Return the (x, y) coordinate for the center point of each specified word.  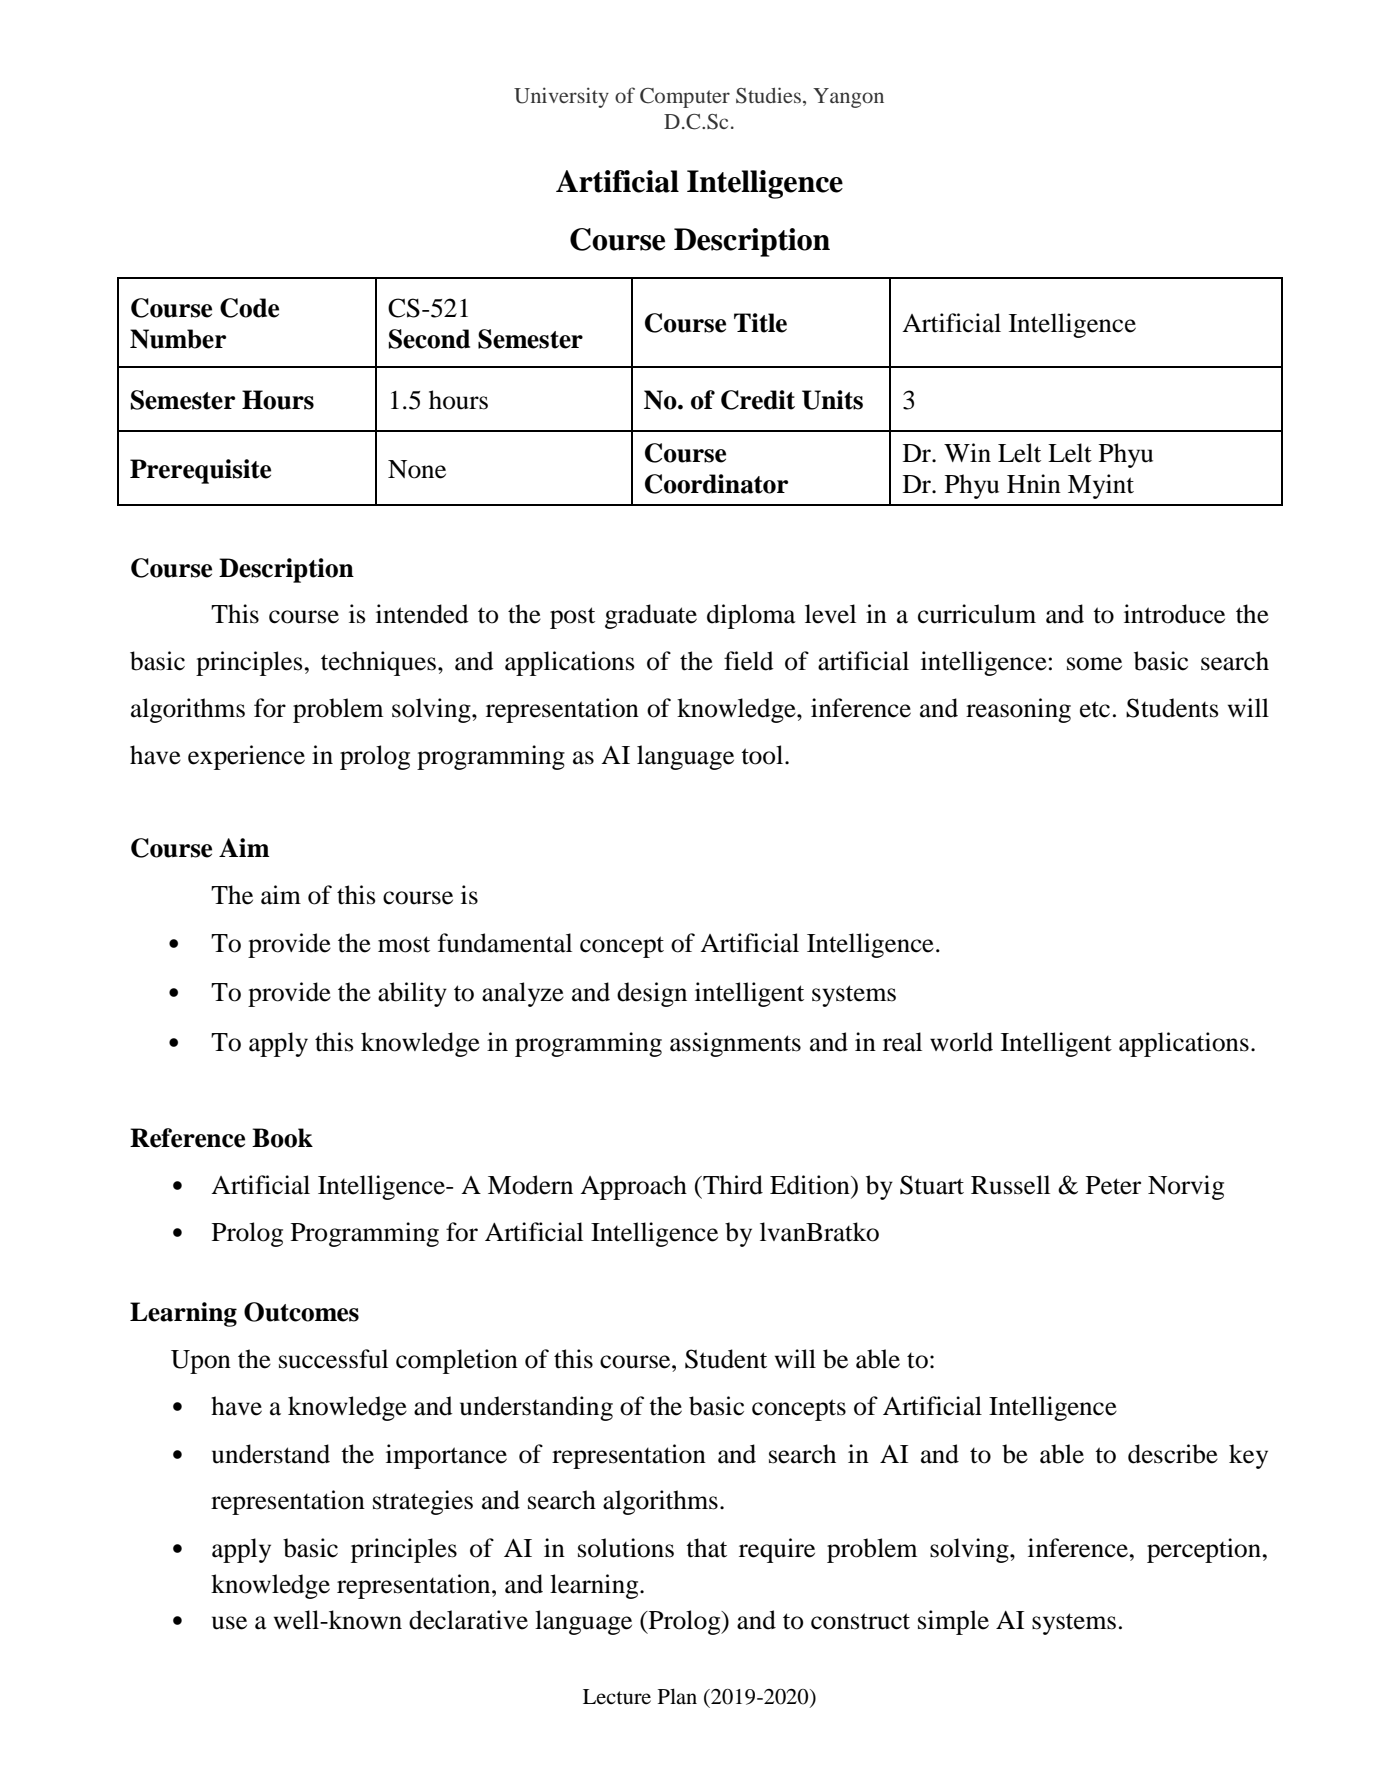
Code (249, 308)
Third (732, 1185)
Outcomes (301, 1312)
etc (1095, 709)
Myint (1101, 486)
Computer (685, 98)
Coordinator (716, 484)
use (229, 1623)
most (404, 944)
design (652, 994)
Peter (1113, 1185)
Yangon (848, 98)
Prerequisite (200, 471)
